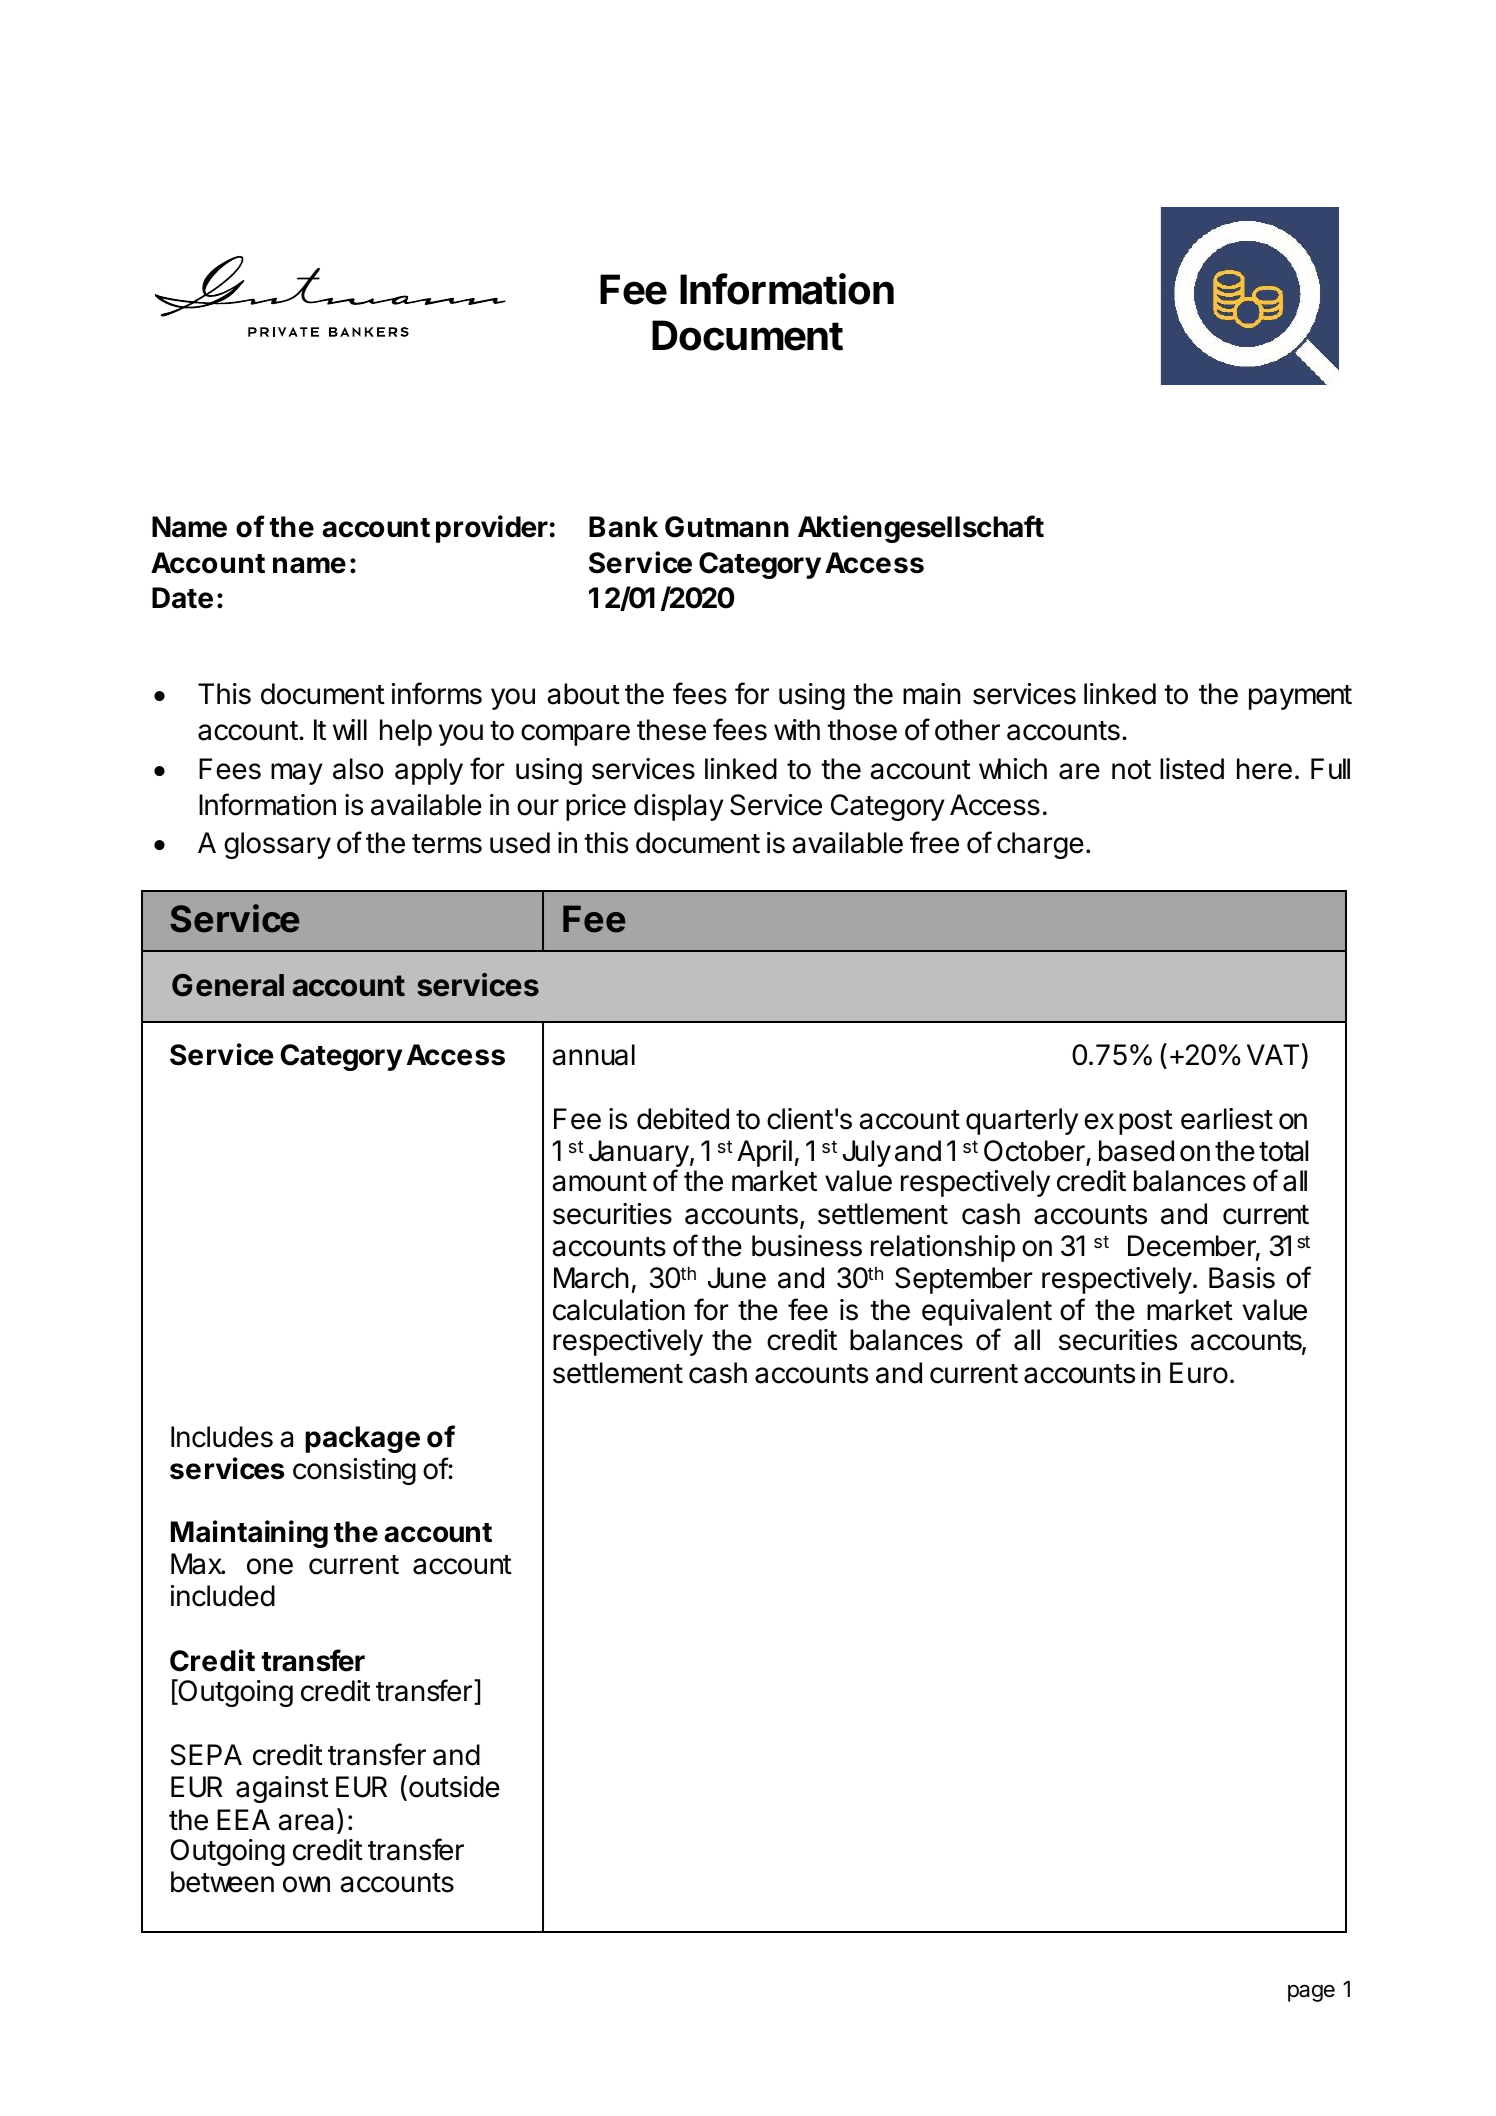 This screenshot has width=1496, height=2116. Describe the element at coordinates (737, 1278) in the screenshot. I see `June` at that location.
